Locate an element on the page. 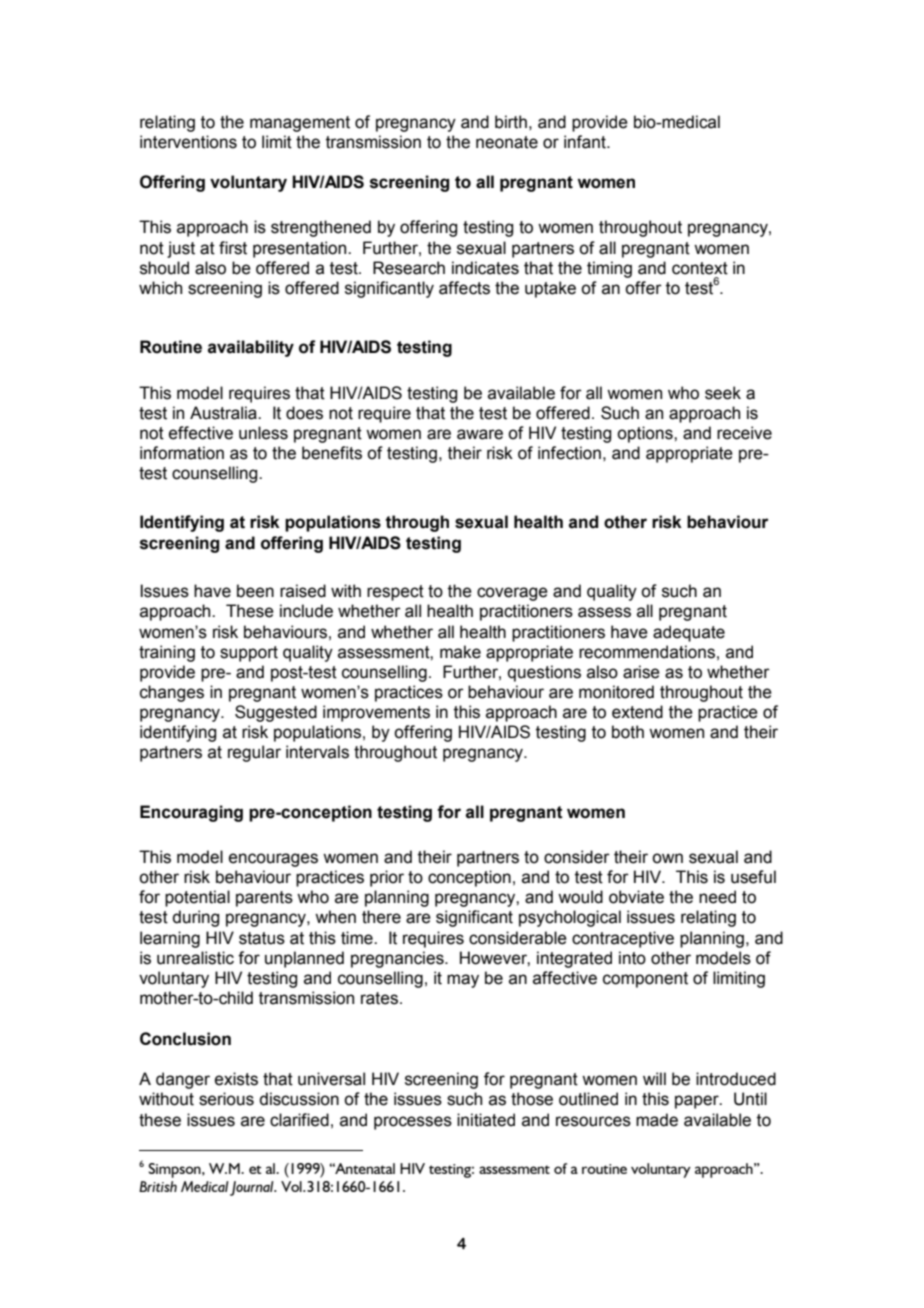  made is located at coordinates (657, 1120).
